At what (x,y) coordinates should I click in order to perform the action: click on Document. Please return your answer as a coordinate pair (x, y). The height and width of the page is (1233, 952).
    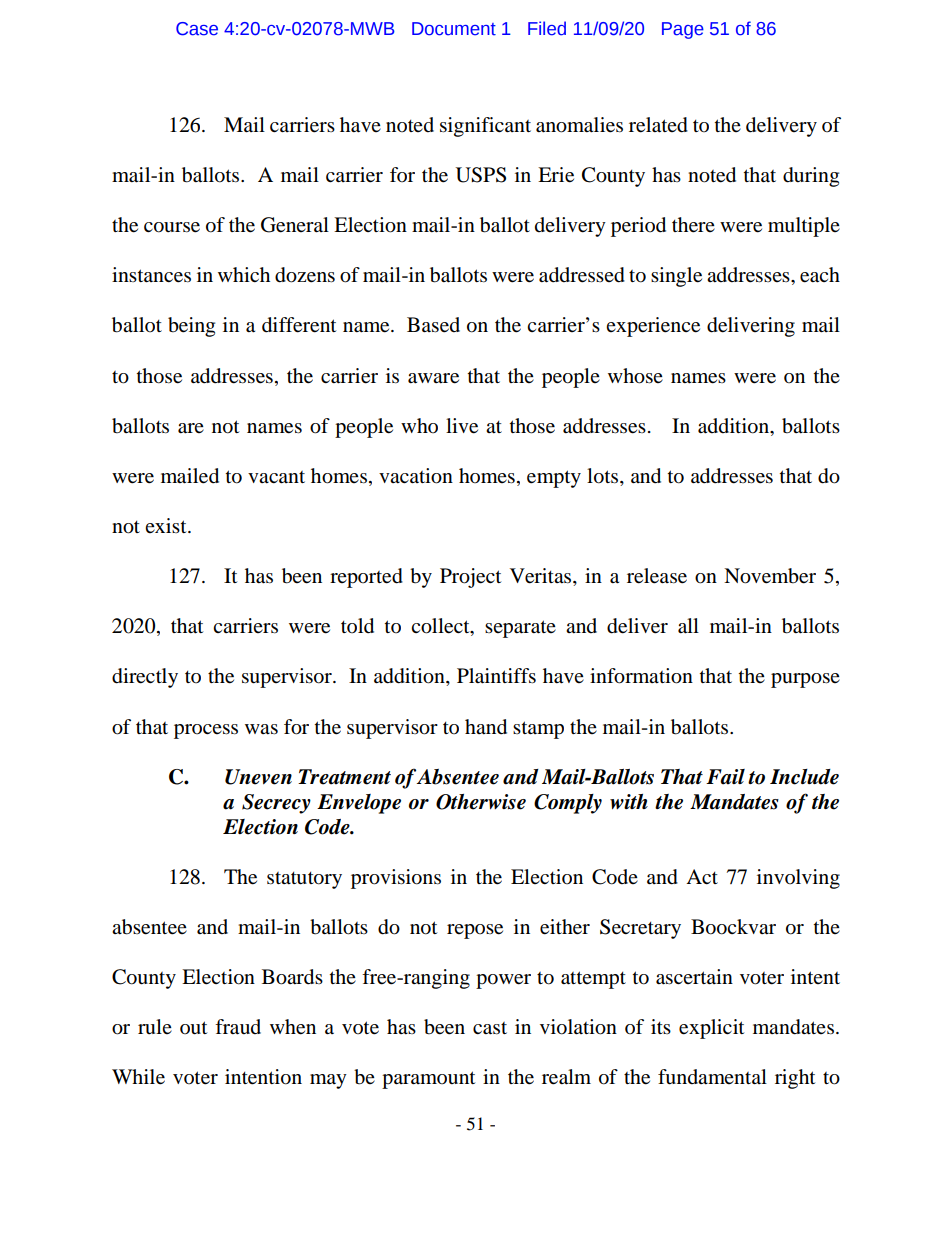
    Looking at the image, I should click on (454, 29).
